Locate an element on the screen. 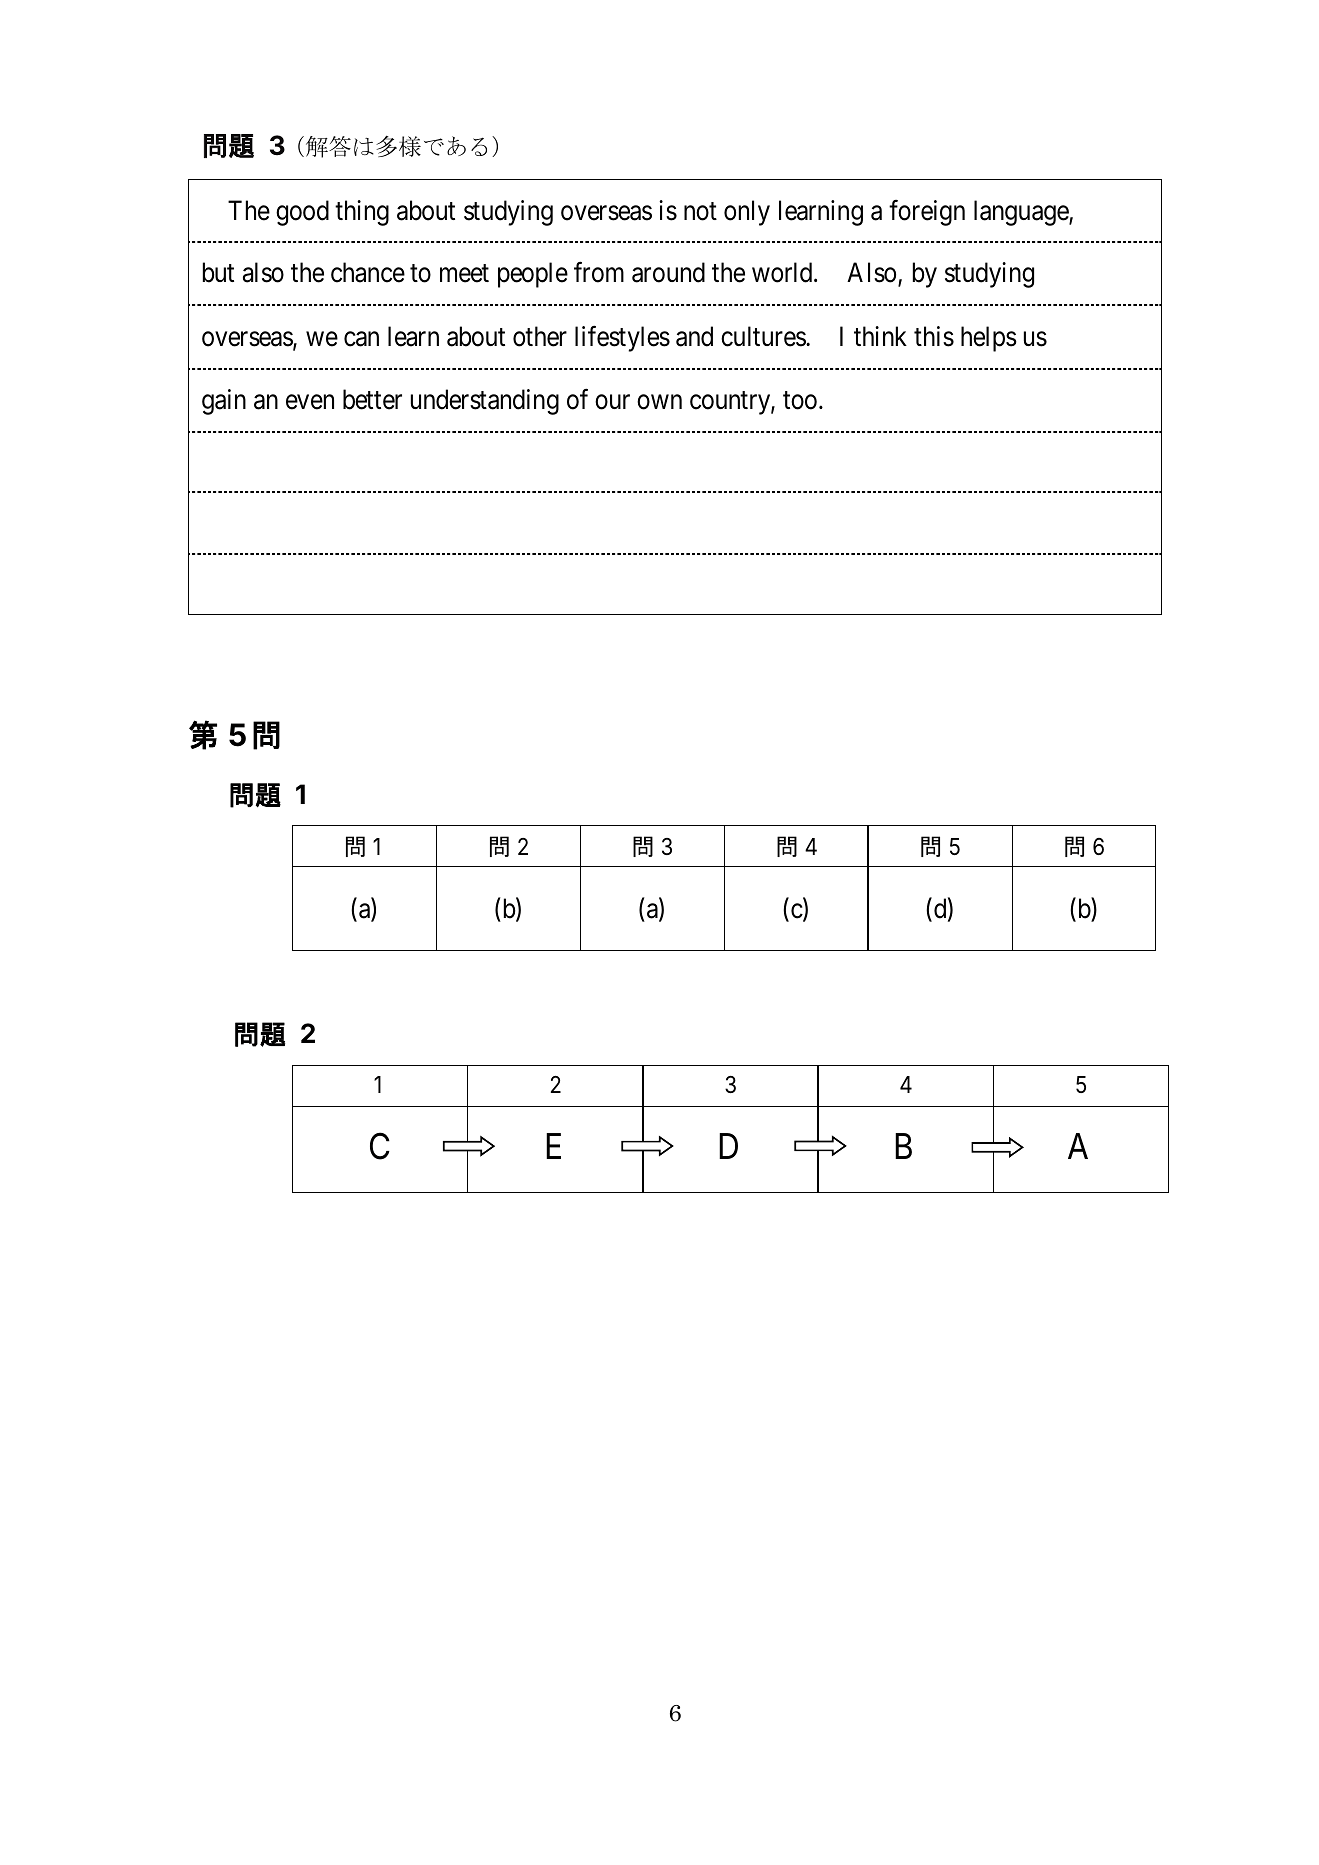  foreign is located at coordinates (927, 213).
